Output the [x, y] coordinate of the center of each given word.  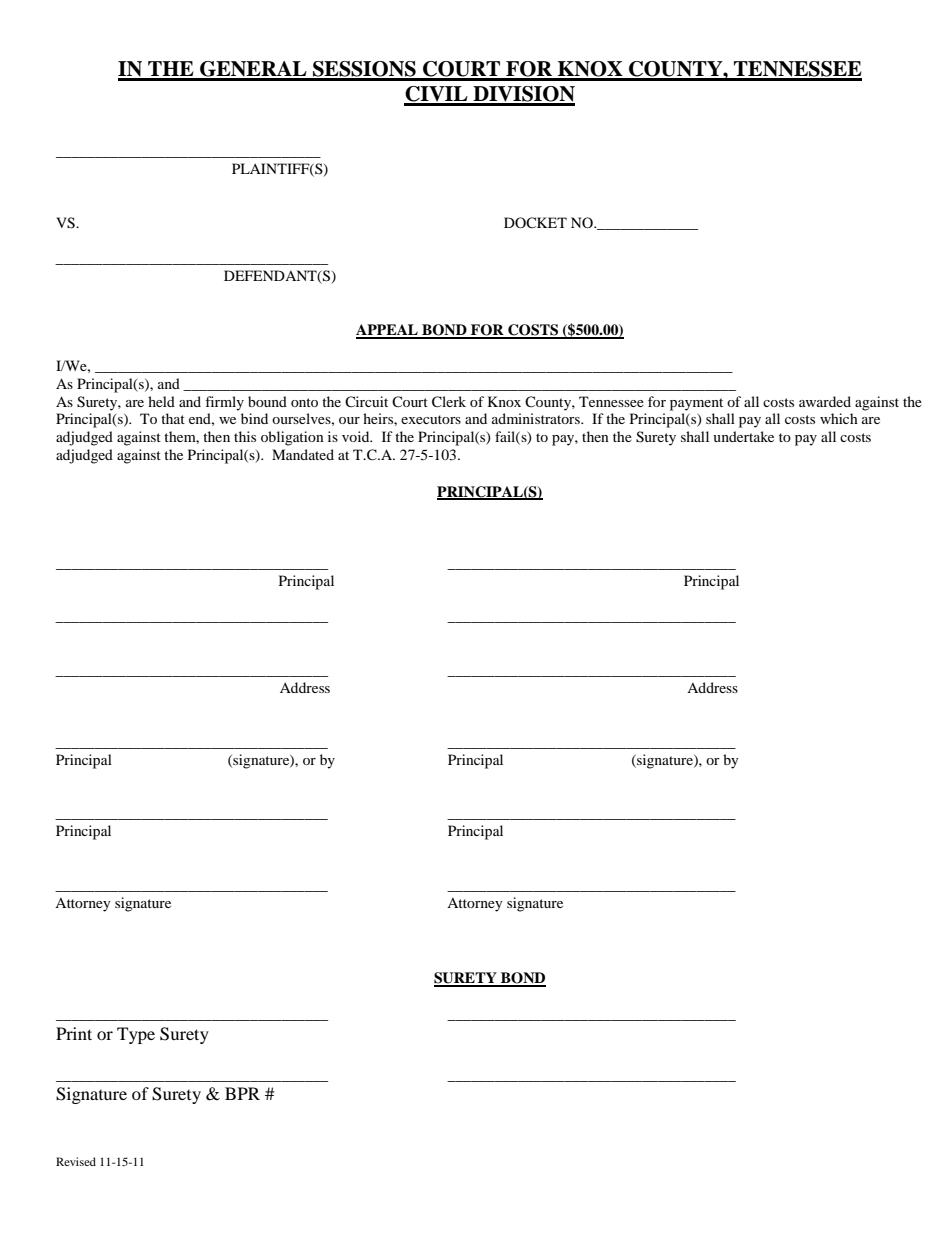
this [245, 436]
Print [74, 1033]
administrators [537, 418]
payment [696, 404]
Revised [76, 1161]
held [161, 401]
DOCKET [535, 222]
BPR [242, 1093]
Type [136, 1035]
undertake [743, 436]
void [357, 436]
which [839, 418]
